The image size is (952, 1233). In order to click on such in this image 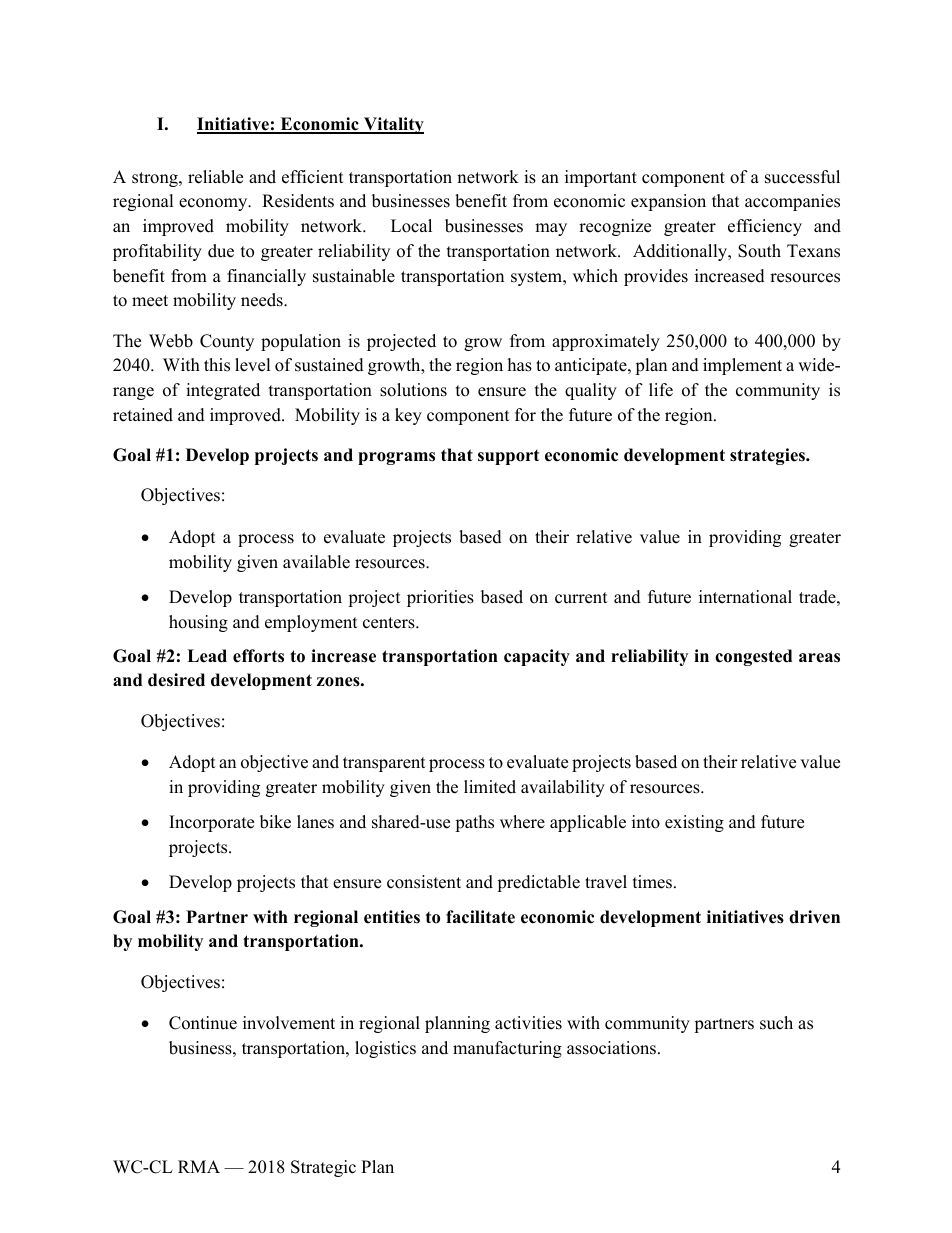, I will do `click(776, 1023)`.
